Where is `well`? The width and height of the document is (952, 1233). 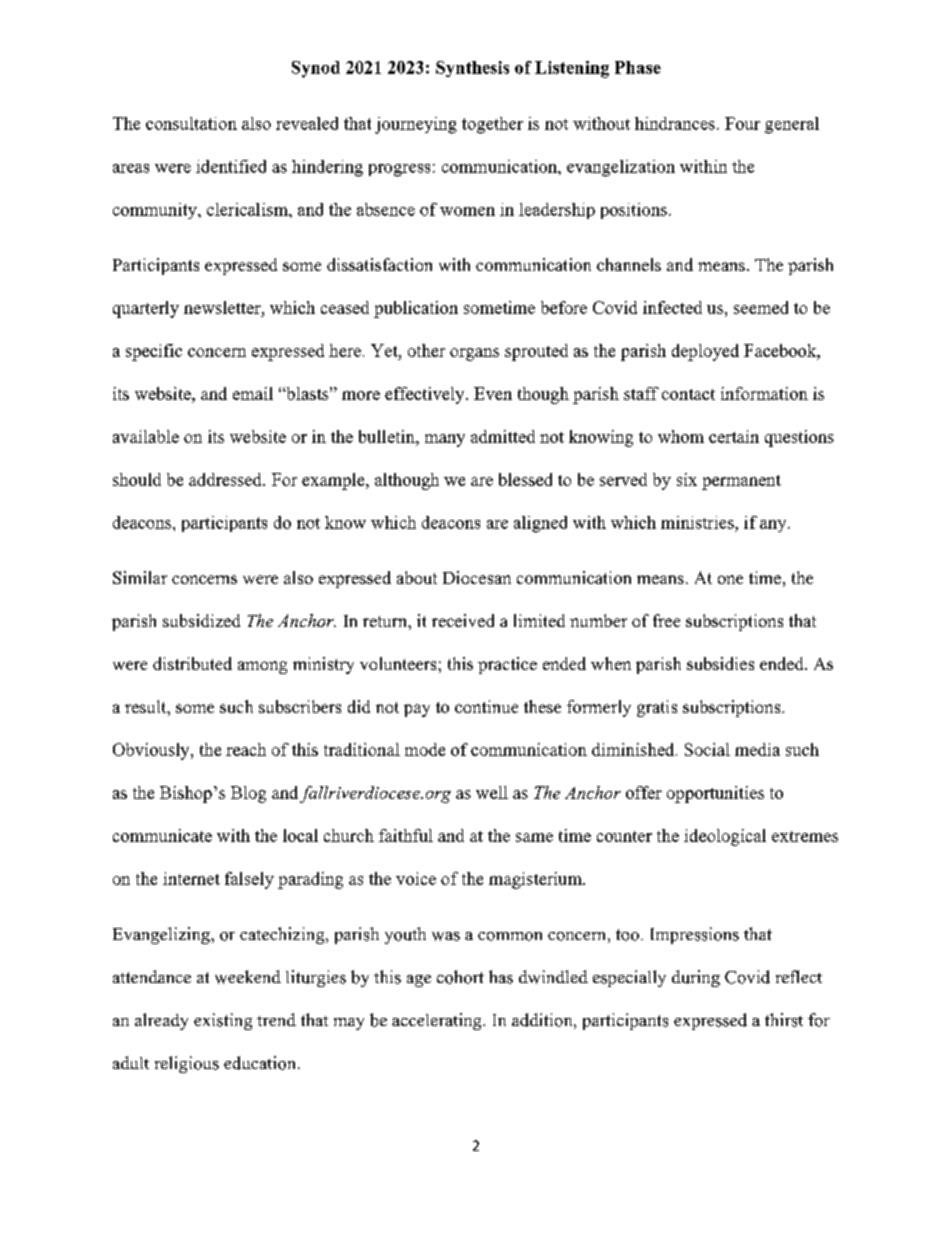 well is located at coordinates (492, 792).
